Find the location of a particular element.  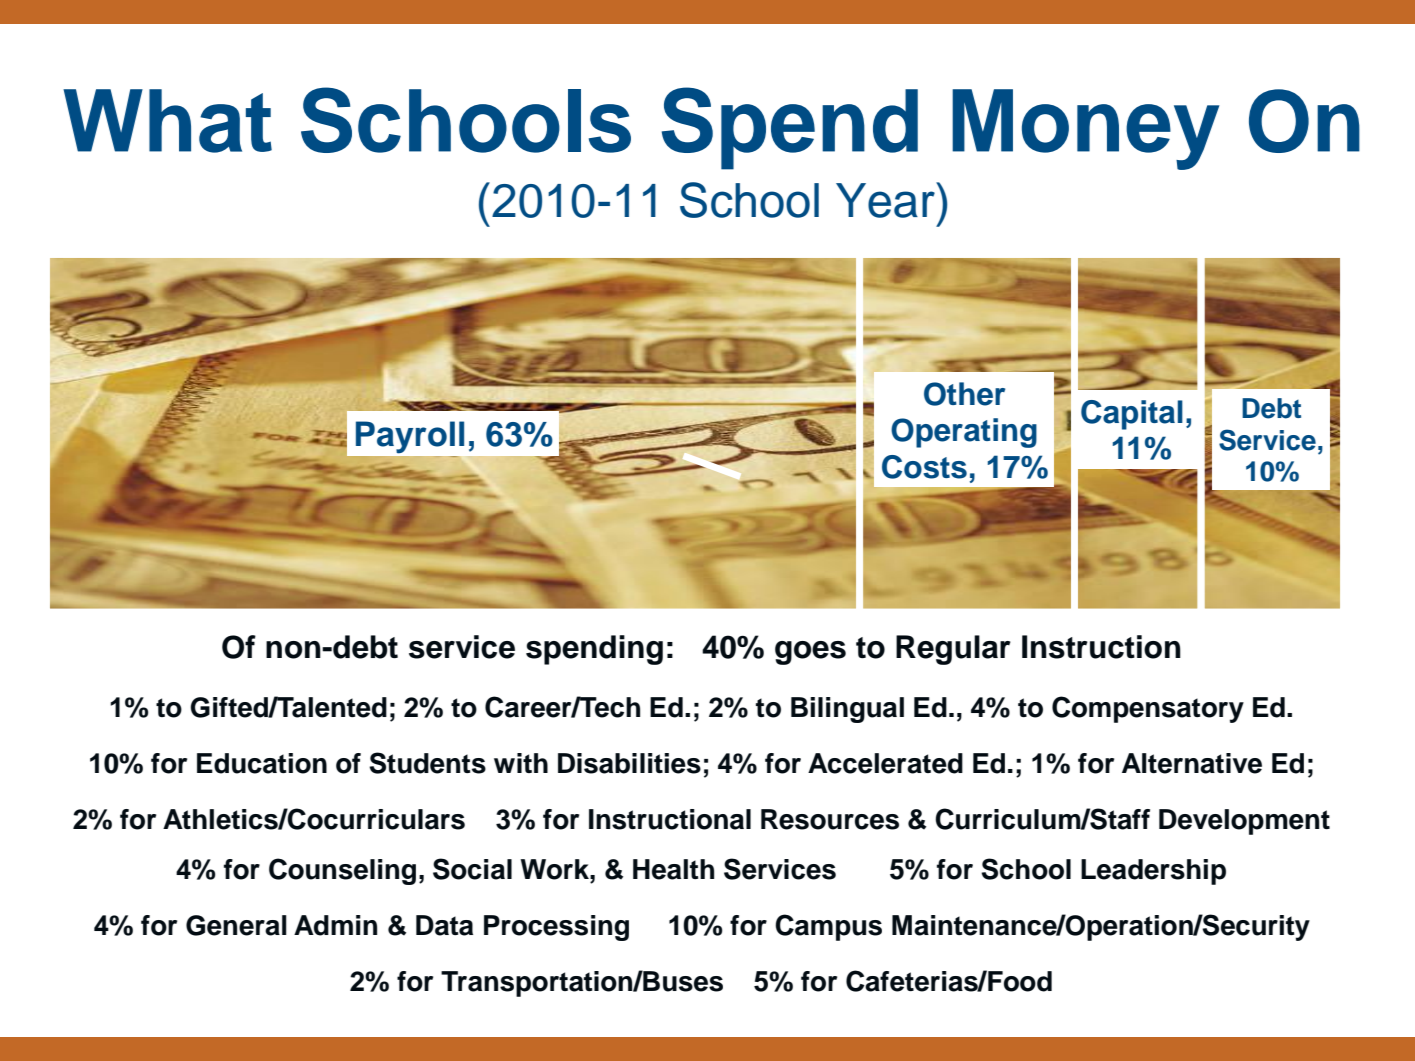

Admin is located at coordinates (335, 925).
